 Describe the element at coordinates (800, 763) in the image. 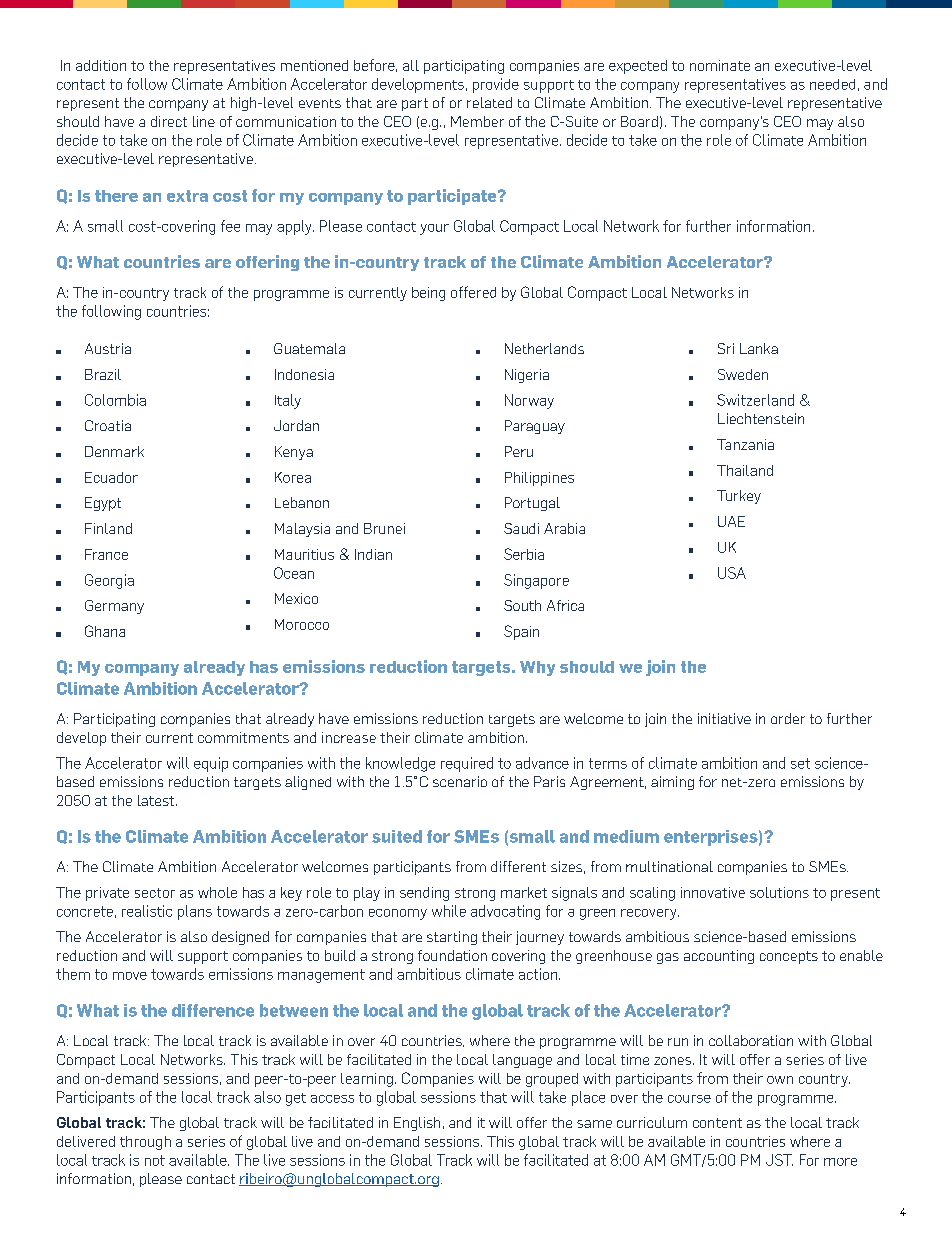

I see `set` at that location.
